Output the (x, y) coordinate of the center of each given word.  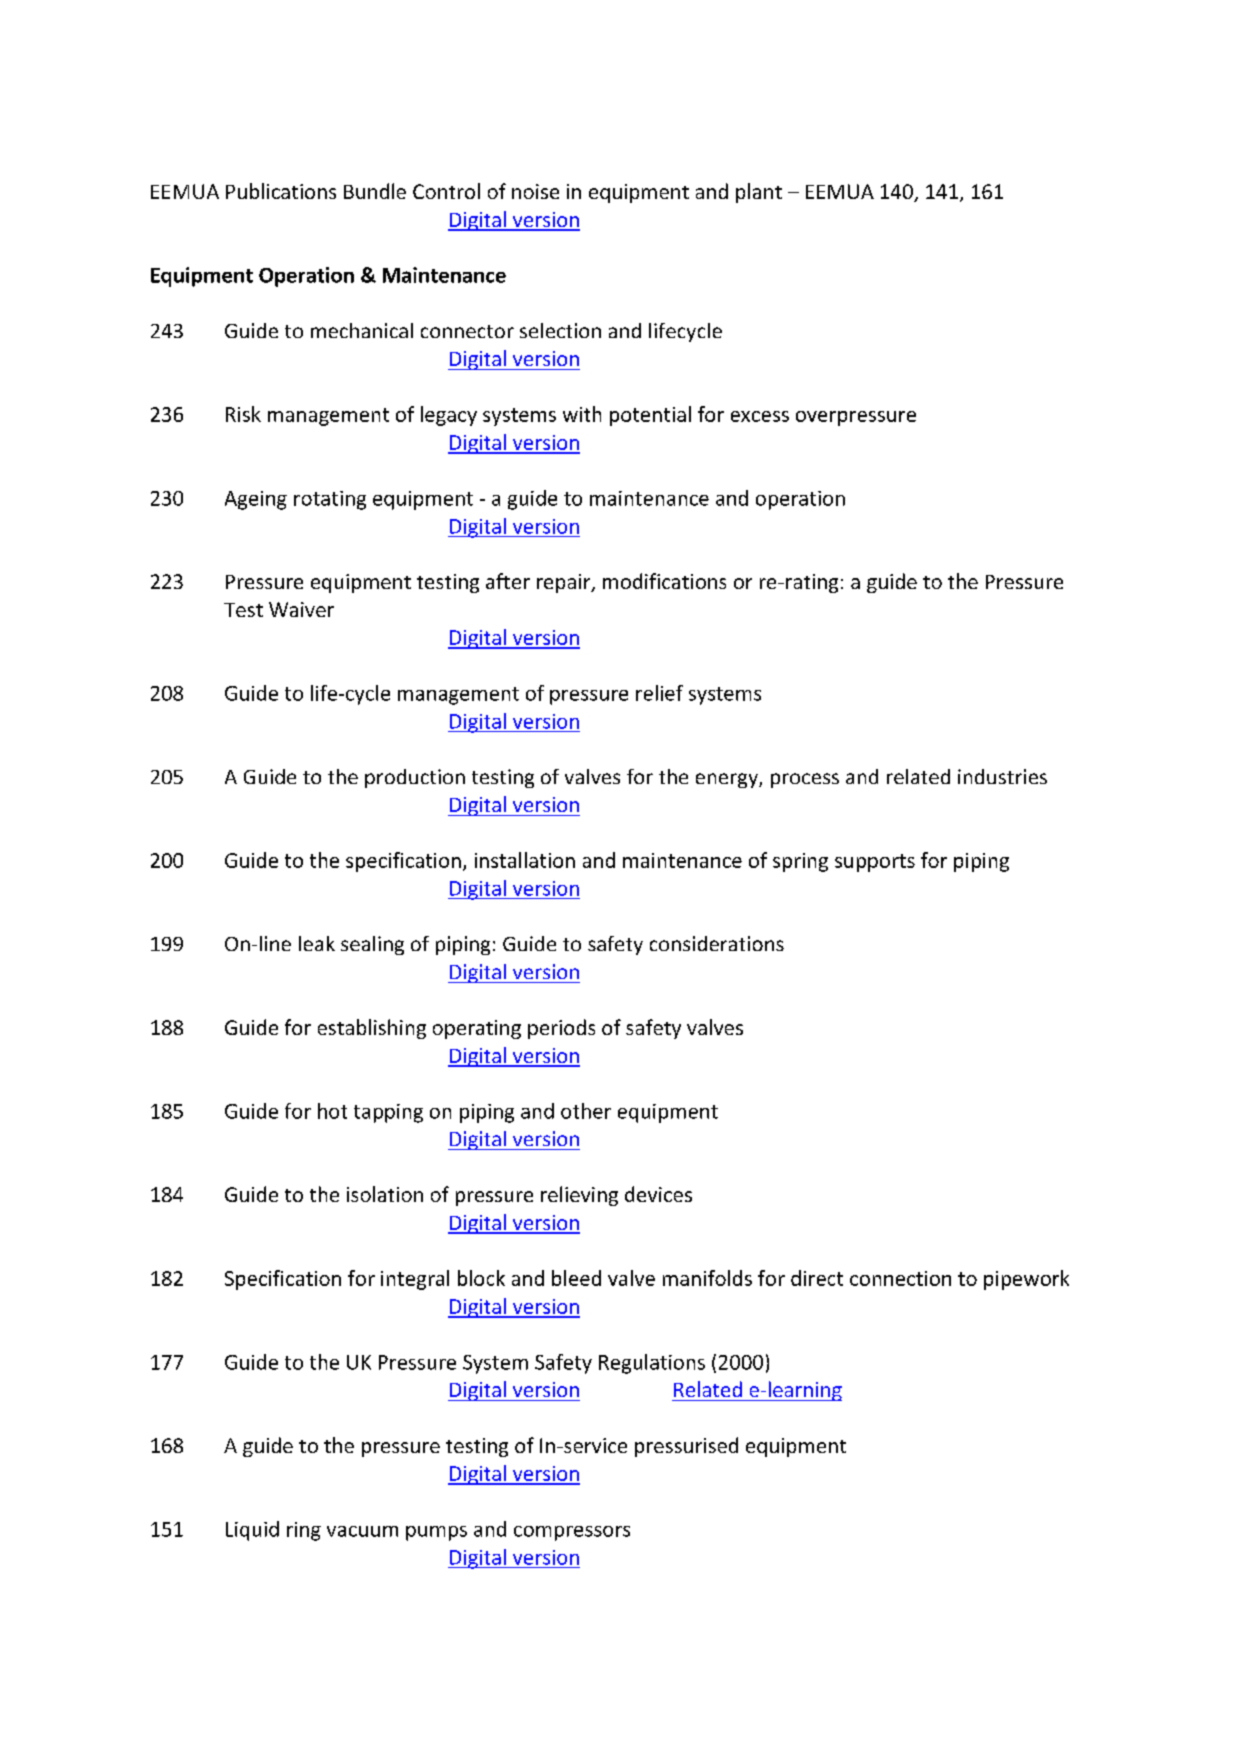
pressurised (686, 1447)
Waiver (301, 609)
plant (759, 193)
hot (332, 1111)
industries (1002, 776)
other (586, 1111)
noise (535, 191)
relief (659, 693)
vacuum (362, 1531)
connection (900, 1278)
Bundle (375, 191)
